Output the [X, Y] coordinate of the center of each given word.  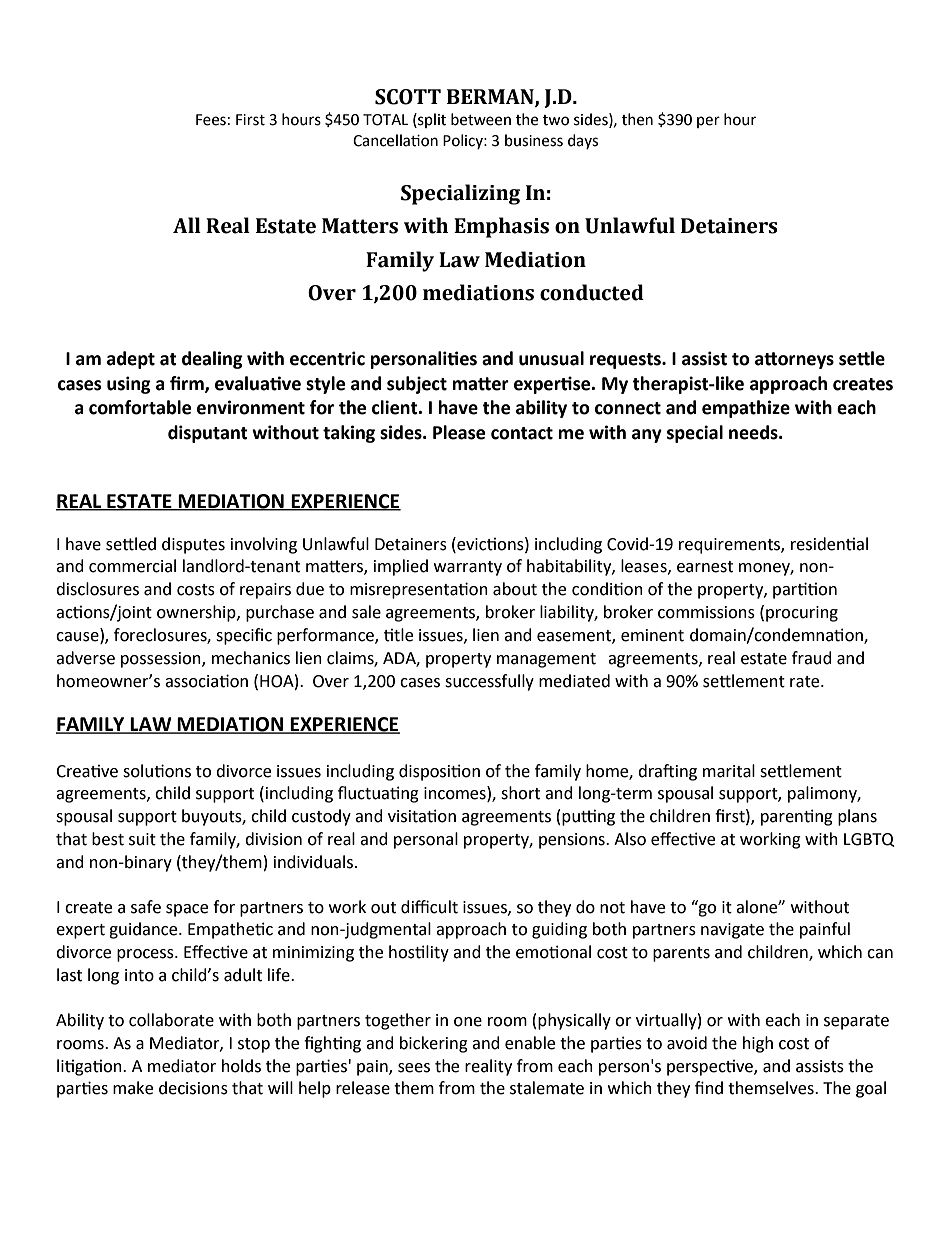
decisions [193, 1088]
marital [729, 771]
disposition [439, 772]
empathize [746, 409]
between [481, 119]
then [637, 119]
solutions [157, 771]
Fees [211, 120]
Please [459, 432]
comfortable [140, 407]
